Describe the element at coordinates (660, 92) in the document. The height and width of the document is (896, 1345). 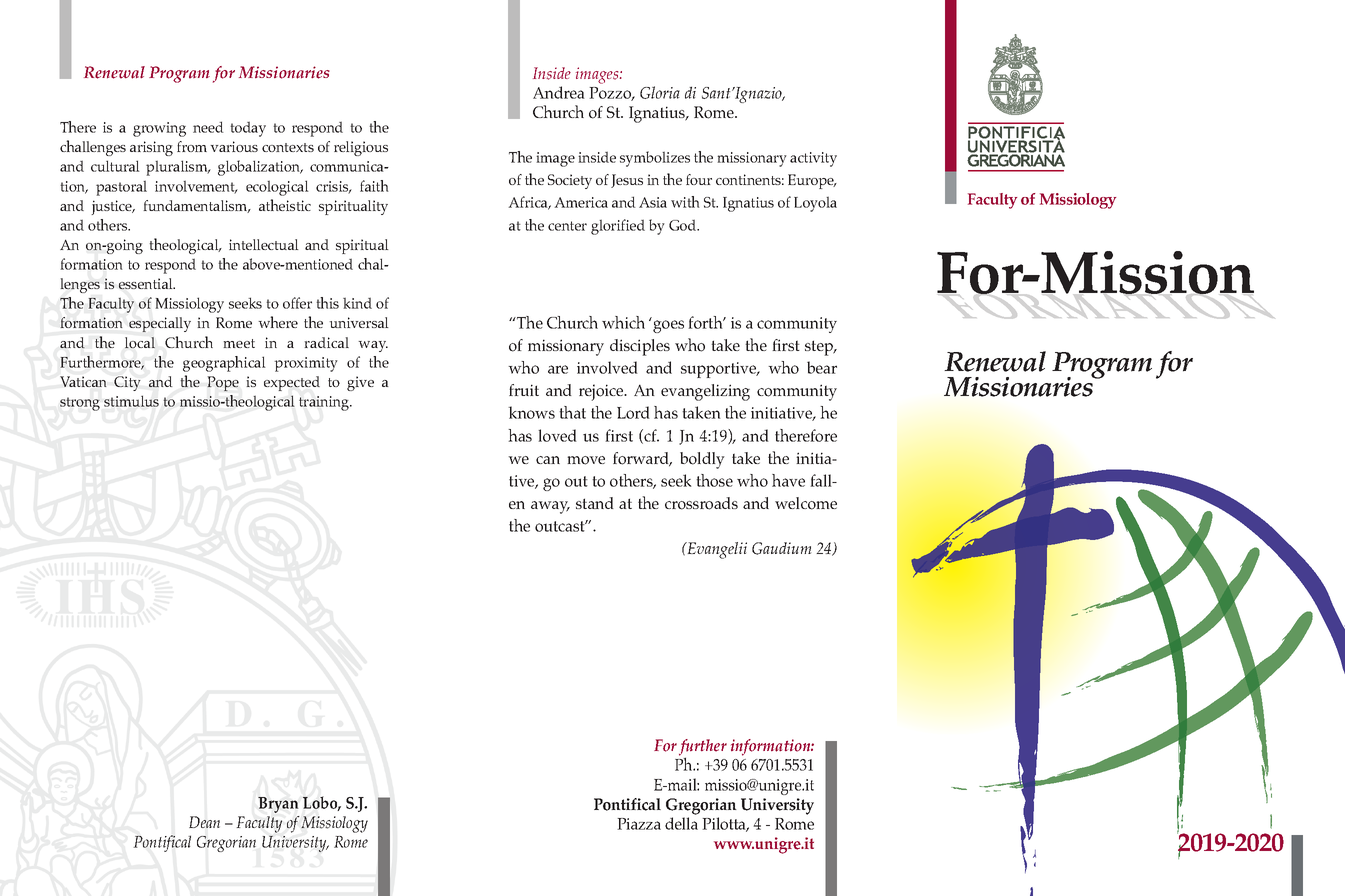
I see `Gloria` at that location.
